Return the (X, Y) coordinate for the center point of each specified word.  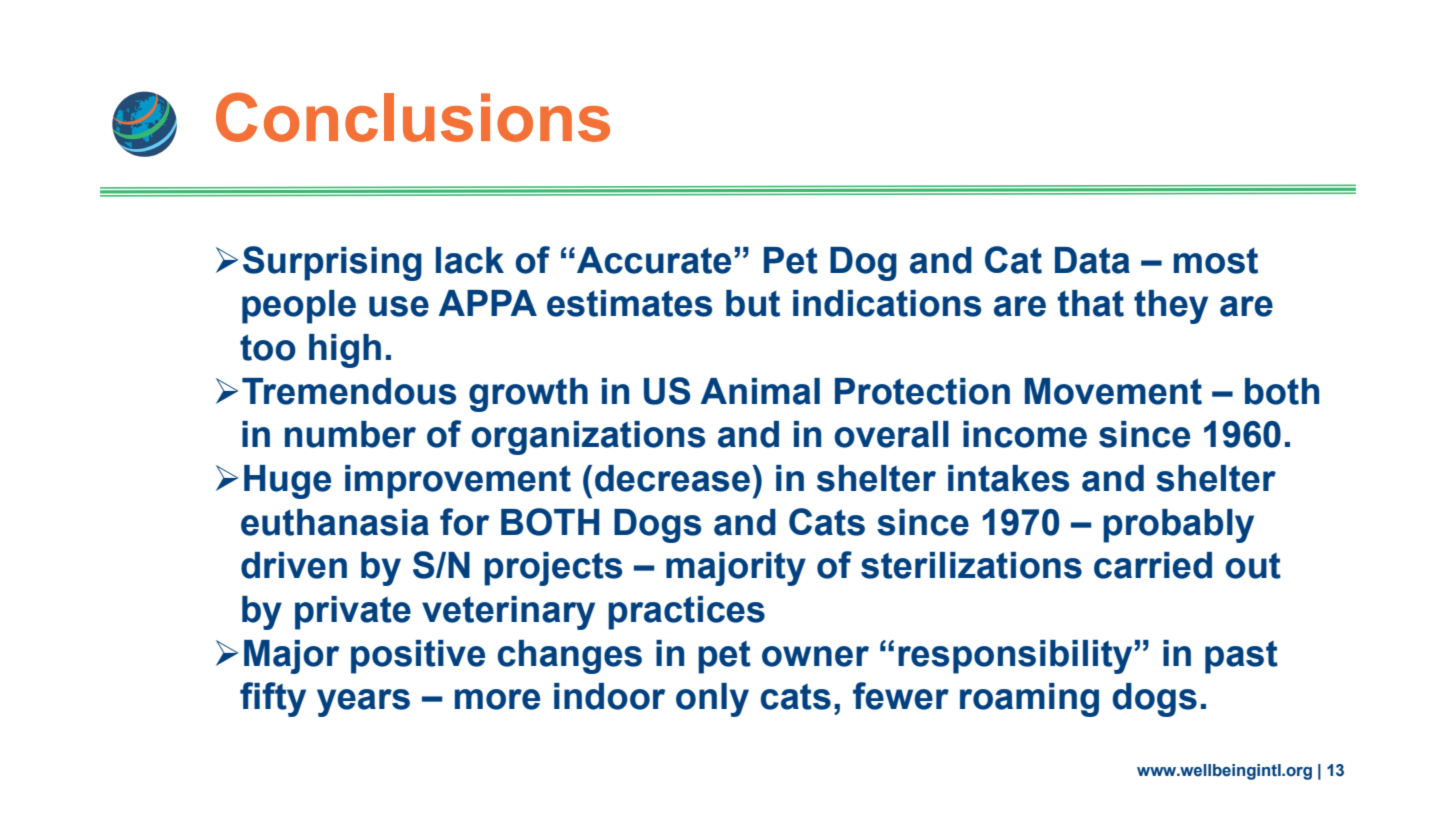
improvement (458, 482)
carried (1153, 565)
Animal (760, 391)
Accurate (654, 260)
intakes (1008, 478)
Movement (1113, 391)
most (1216, 261)
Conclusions (413, 117)
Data (1092, 260)
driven (294, 565)
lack (470, 260)
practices (686, 613)
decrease (674, 478)
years (363, 703)
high (345, 351)
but (753, 303)
